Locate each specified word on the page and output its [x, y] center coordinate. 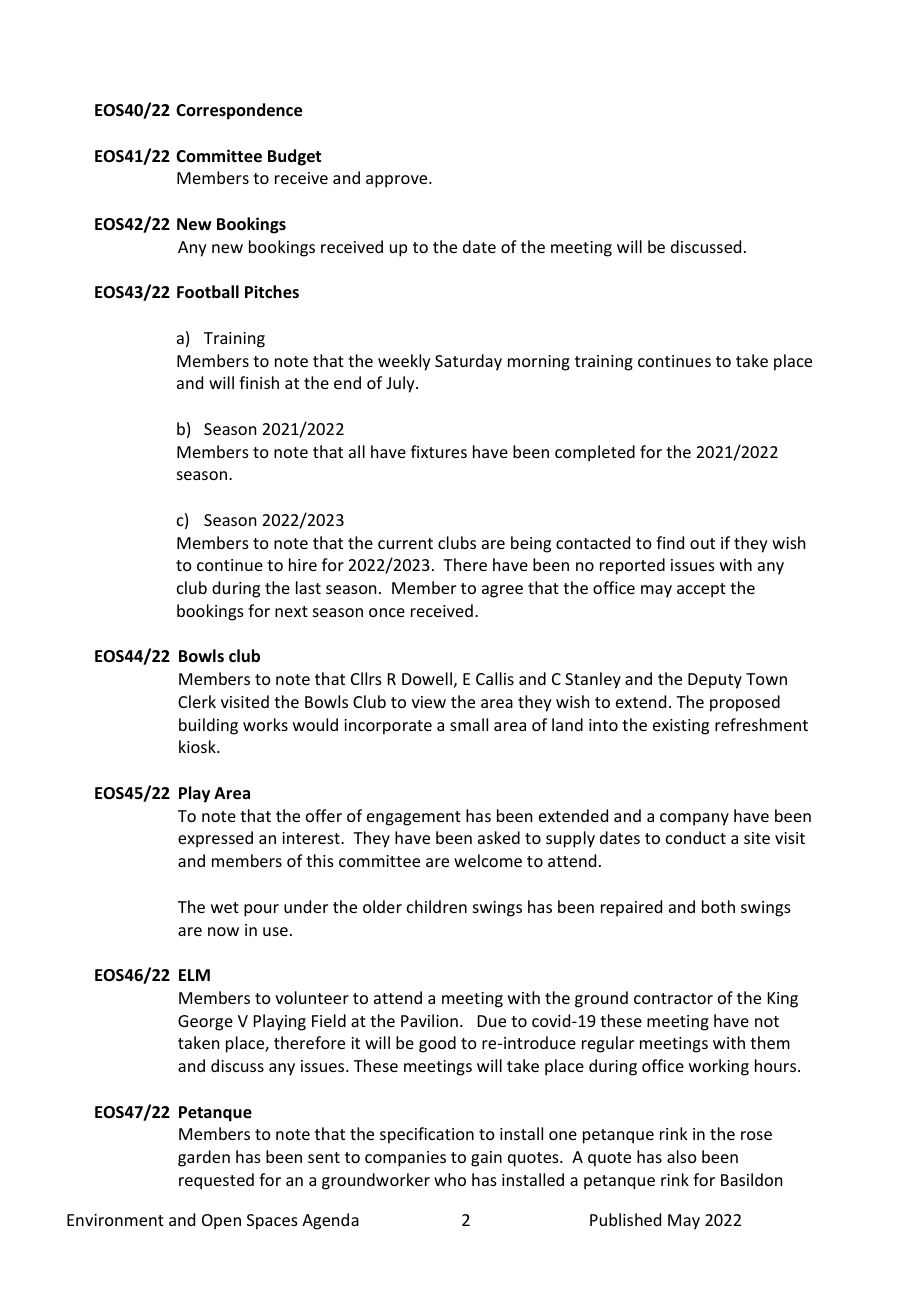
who [450, 1179]
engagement [414, 818]
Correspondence [239, 111]
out [702, 543]
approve [398, 181]
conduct [696, 837]
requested [216, 1181]
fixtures [439, 451]
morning [539, 363]
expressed [215, 839]
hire [303, 564]
